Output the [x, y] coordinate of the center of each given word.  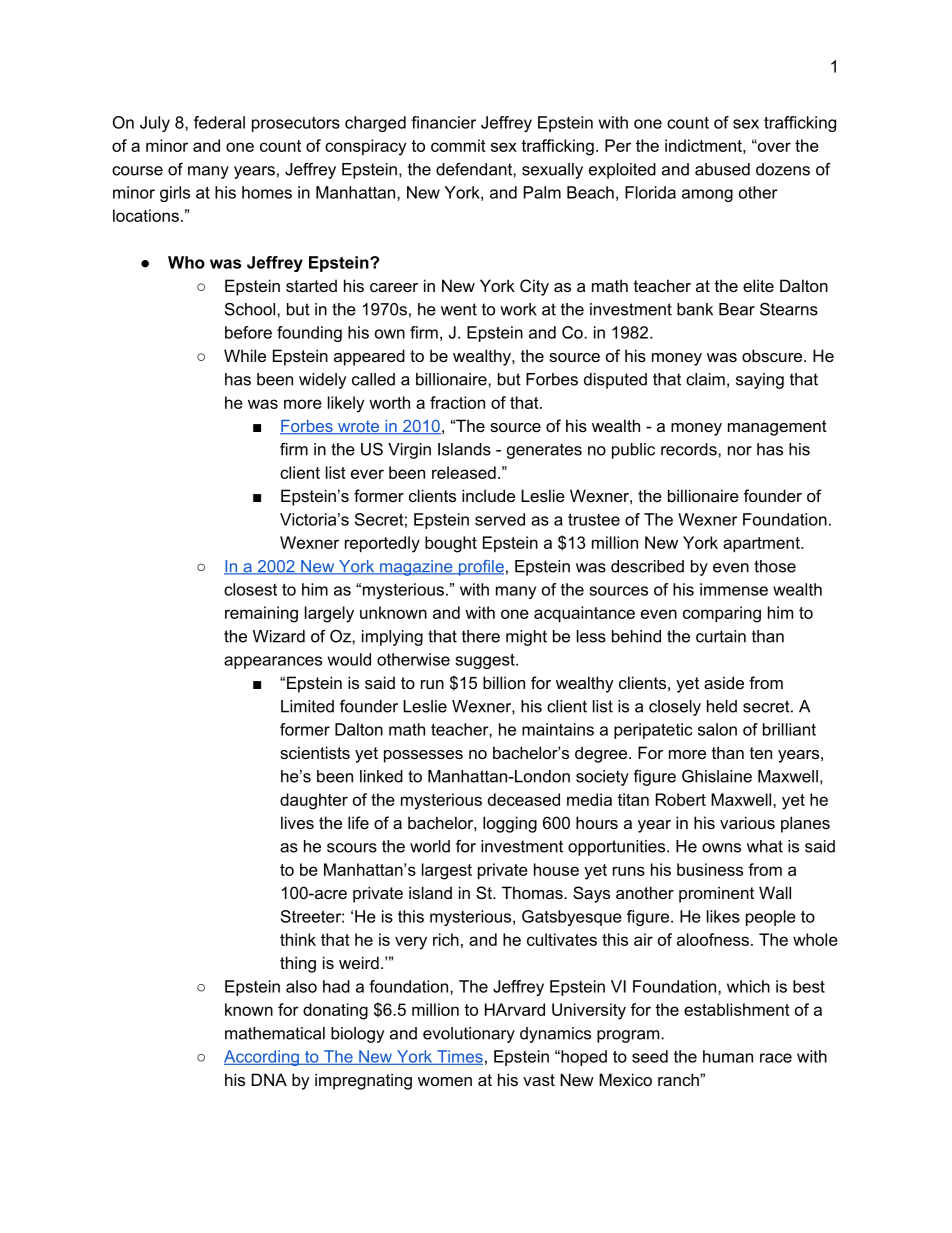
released [464, 472]
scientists [315, 752]
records [690, 449]
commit [458, 145]
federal [219, 122]
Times [459, 1057]
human [728, 1056]
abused [722, 169]
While [245, 355]
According [262, 1058]
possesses [423, 756]
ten [761, 753]
